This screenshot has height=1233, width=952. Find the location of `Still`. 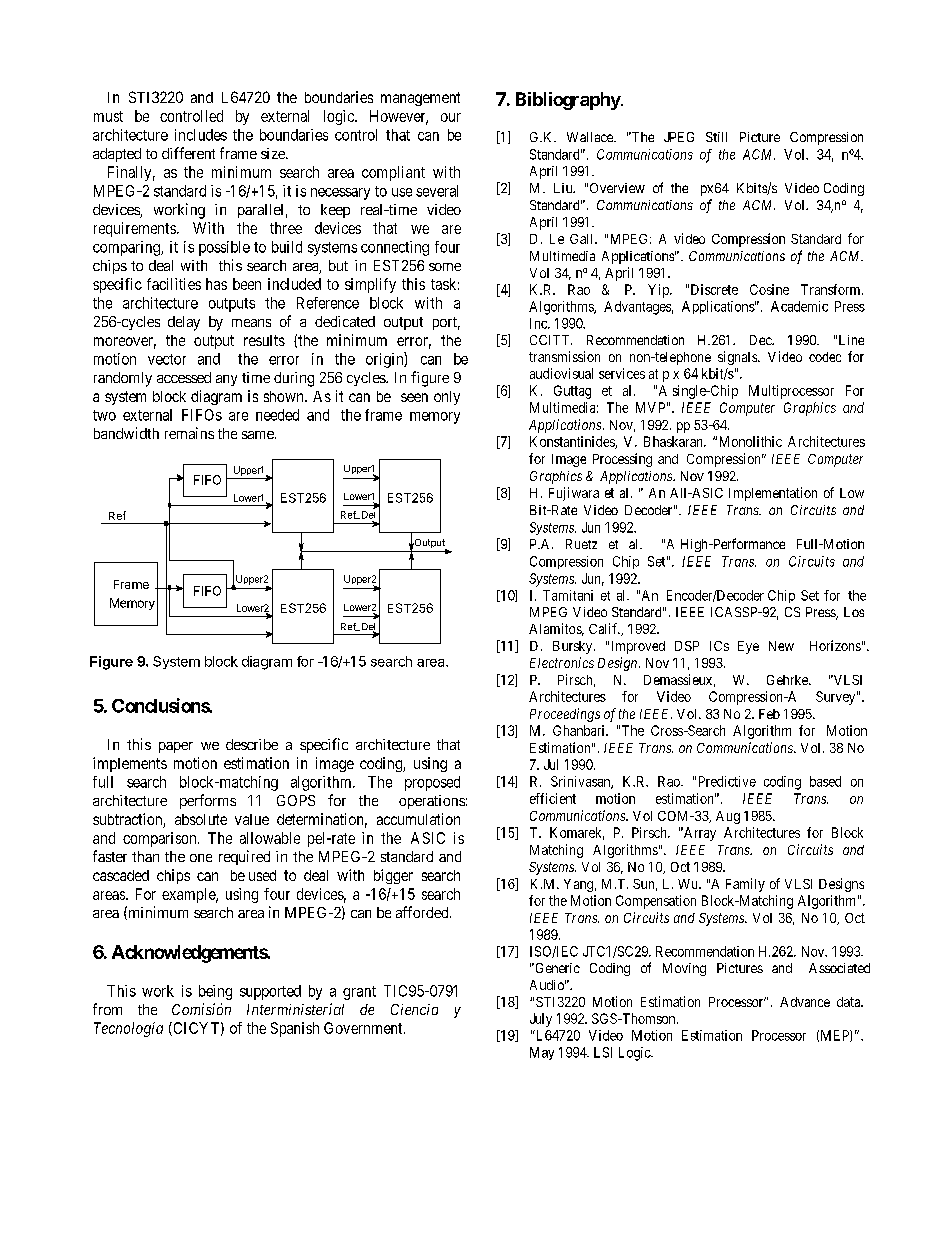

Still is located at coordinates (716, 137).
